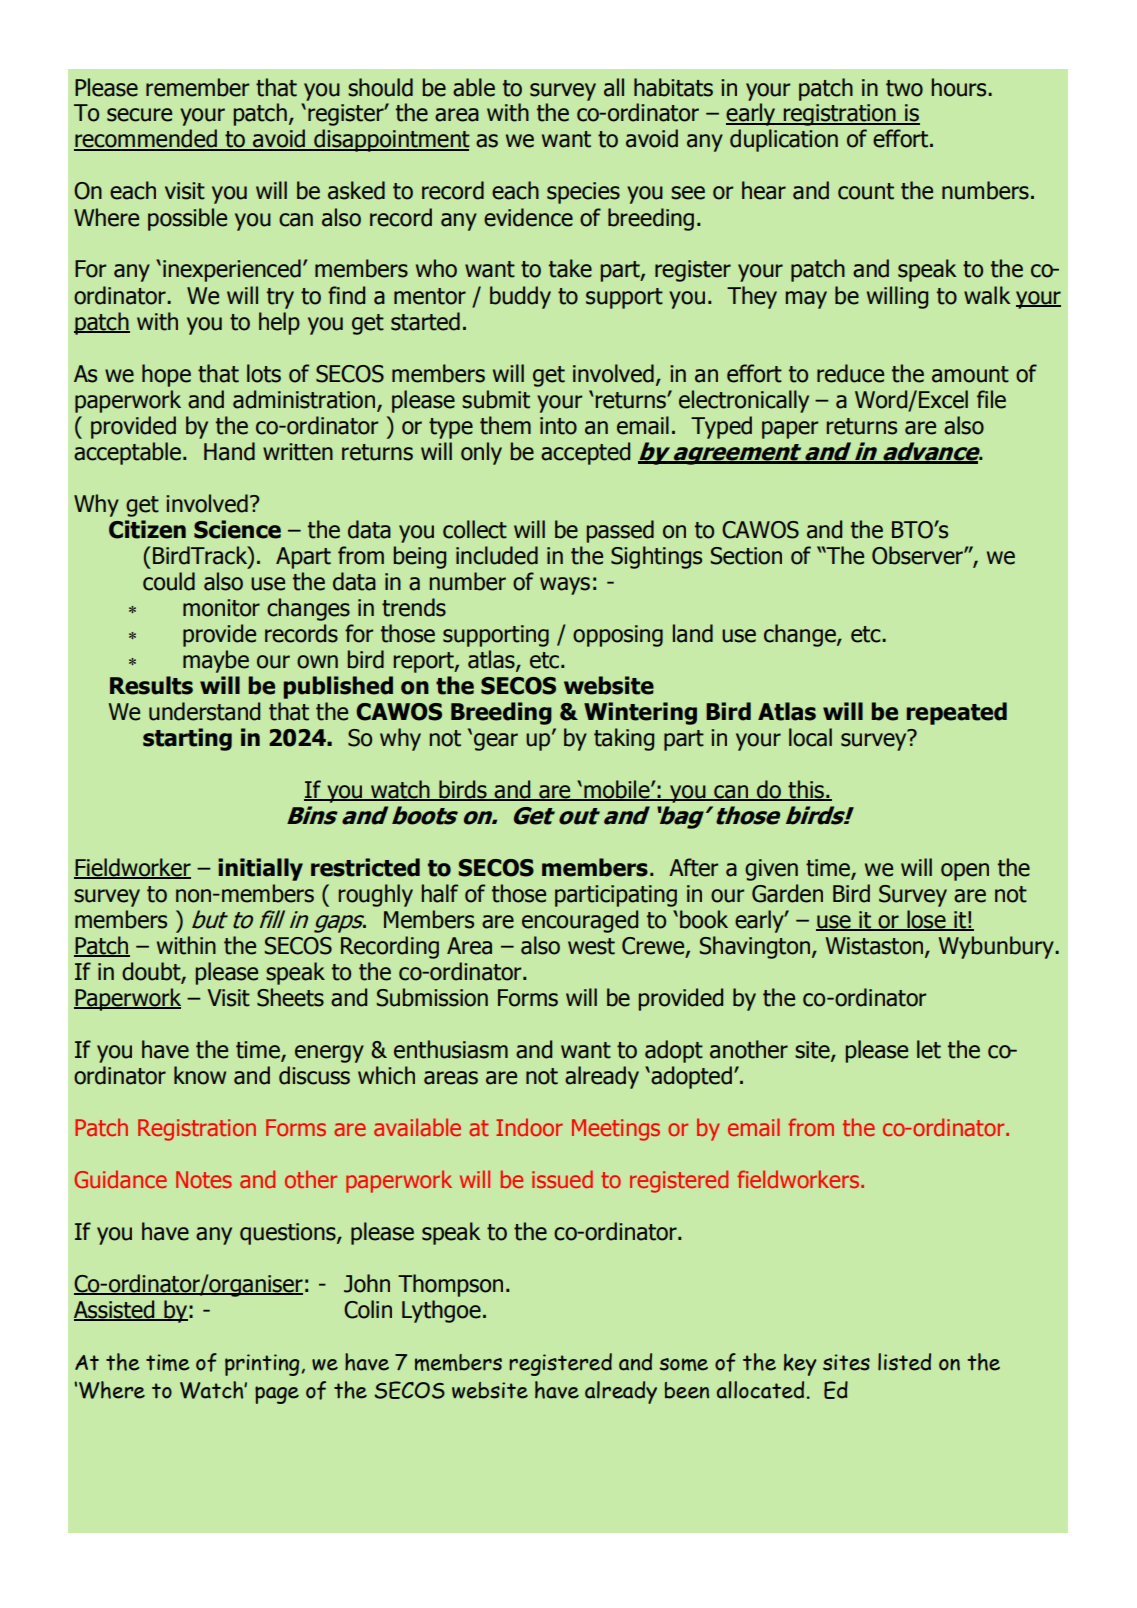 The width and height of the screenshot is (1137, 1608). What do you see at coordinates (583, 193) in the screenshot?
I see `species` at bounding box center [583, 193].
